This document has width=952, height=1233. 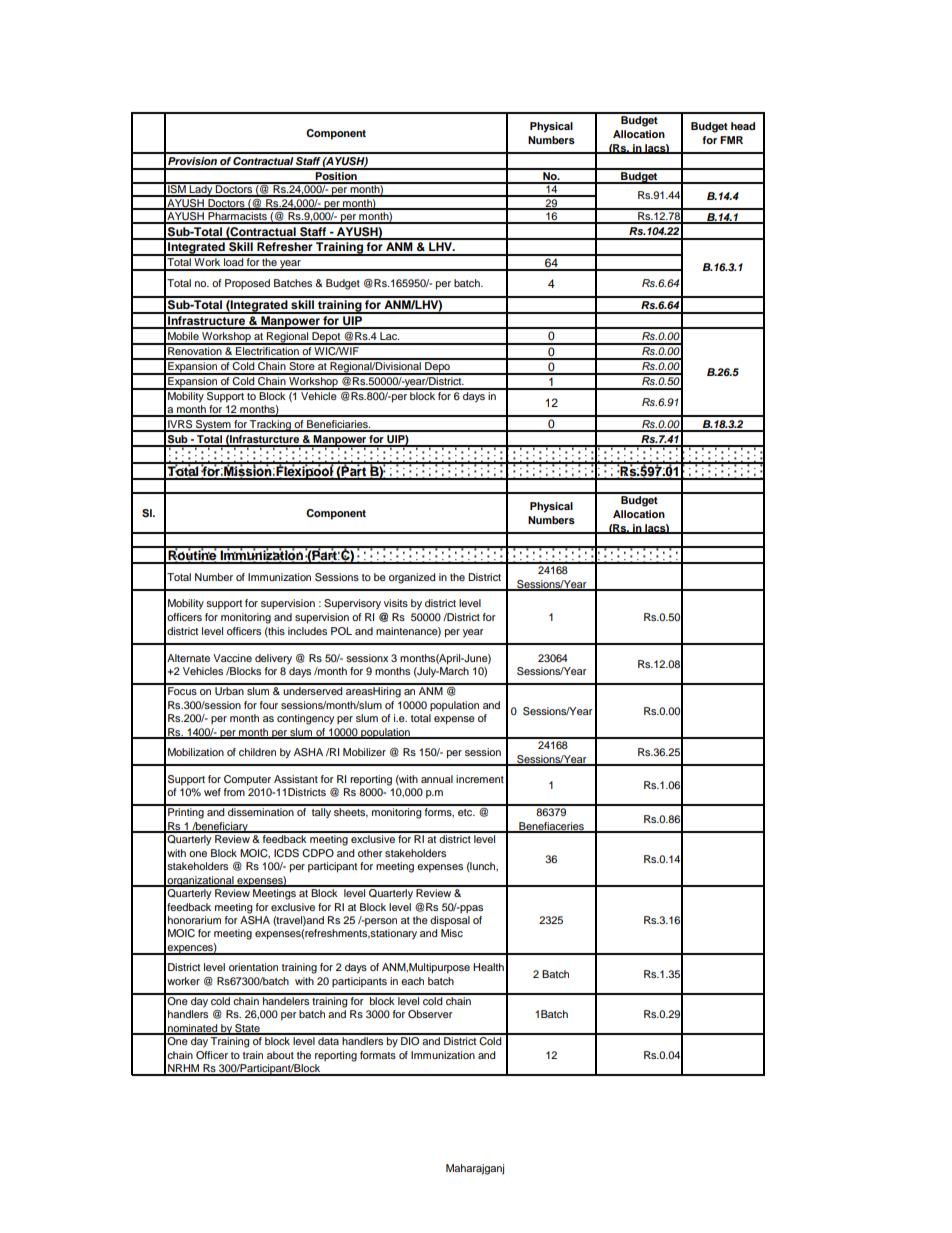 What do you see at coordinates (396, 603) in the document?
I see `visits` at bounding box center [396, 603].
